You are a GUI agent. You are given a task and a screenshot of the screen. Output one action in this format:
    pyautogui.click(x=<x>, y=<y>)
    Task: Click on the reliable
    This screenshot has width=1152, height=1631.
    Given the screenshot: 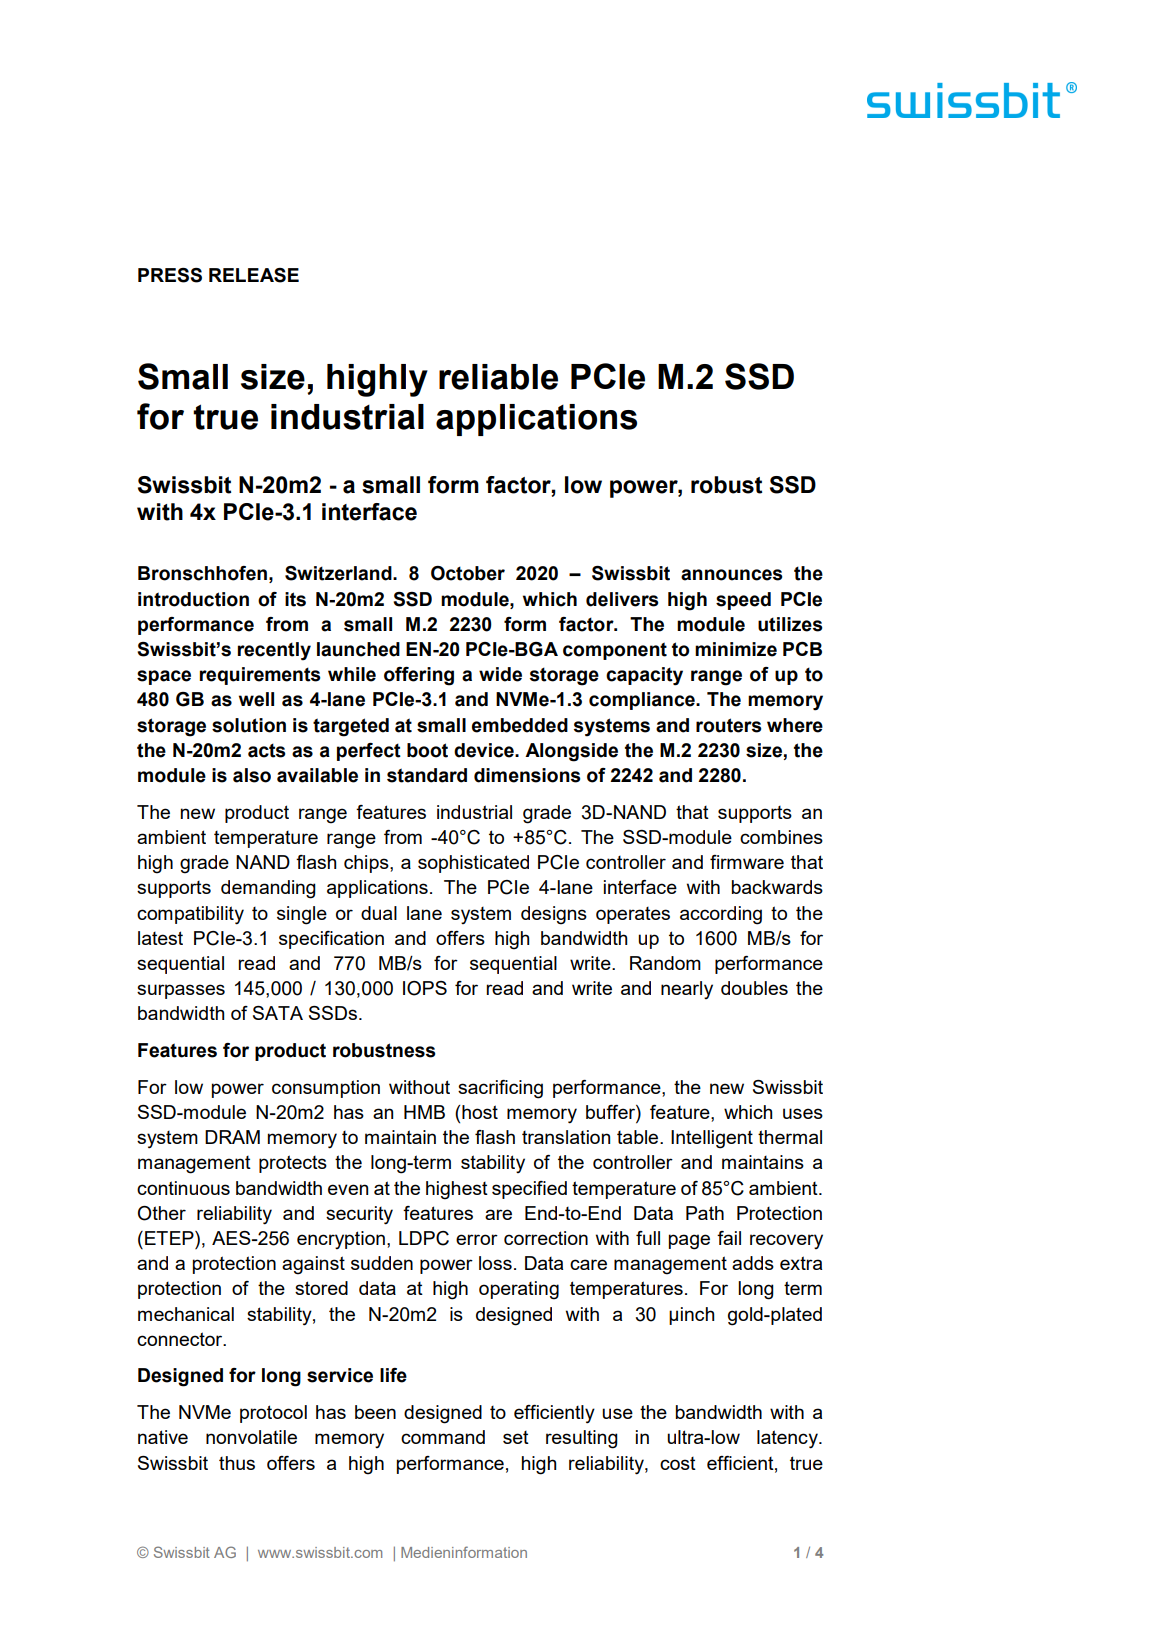 What is the action you would take?
    pyautogui.click(x=498, y=377)
